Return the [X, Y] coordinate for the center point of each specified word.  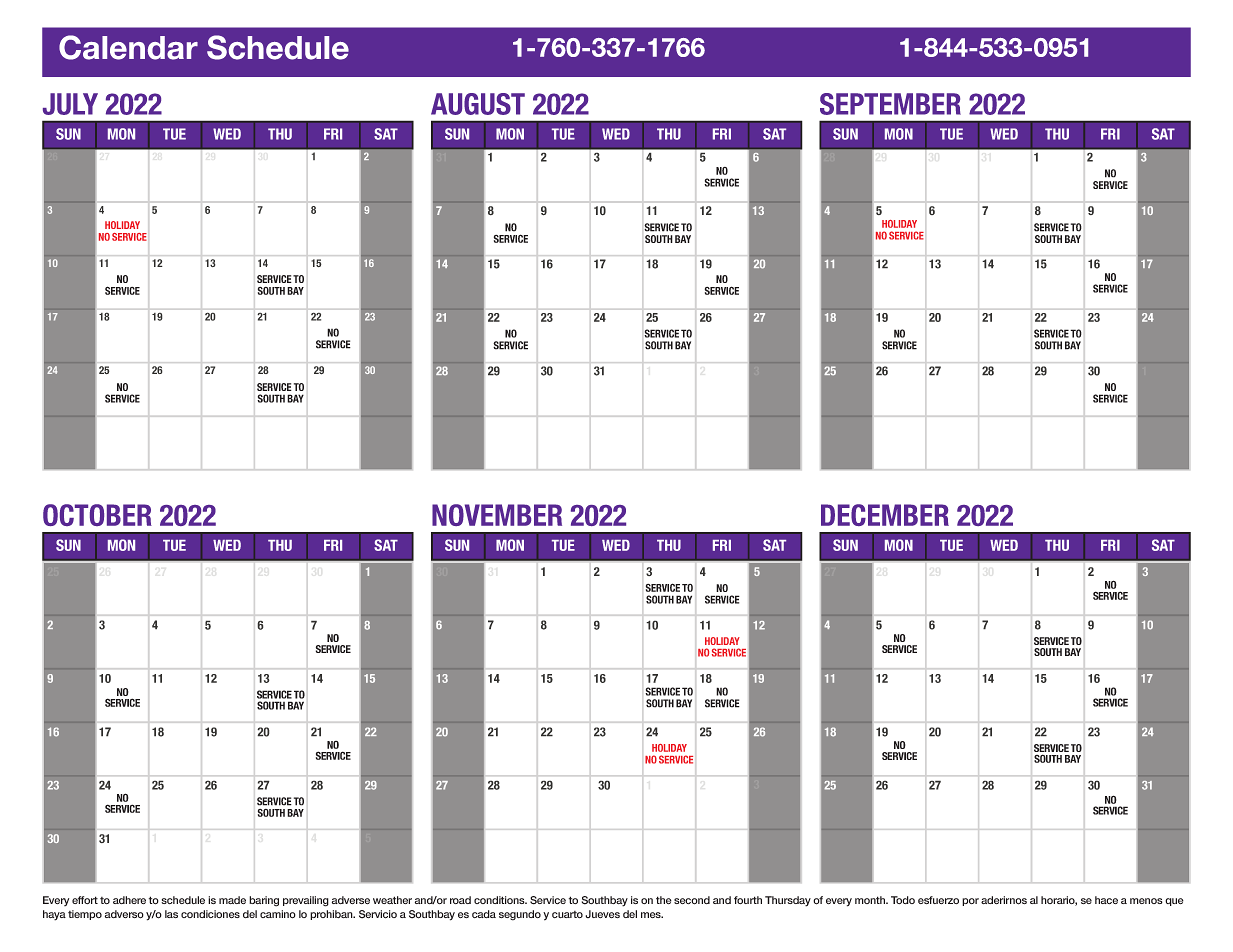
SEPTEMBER [890, 104]
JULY [70, 104]
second [692, 900]
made [232, 900]
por [970, 902]
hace [1106, 900]
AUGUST [478, 104]
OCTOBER [97, 515]
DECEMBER [885, 515]
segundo [520, 915]
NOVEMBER [497, 515]
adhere [129, 900]
